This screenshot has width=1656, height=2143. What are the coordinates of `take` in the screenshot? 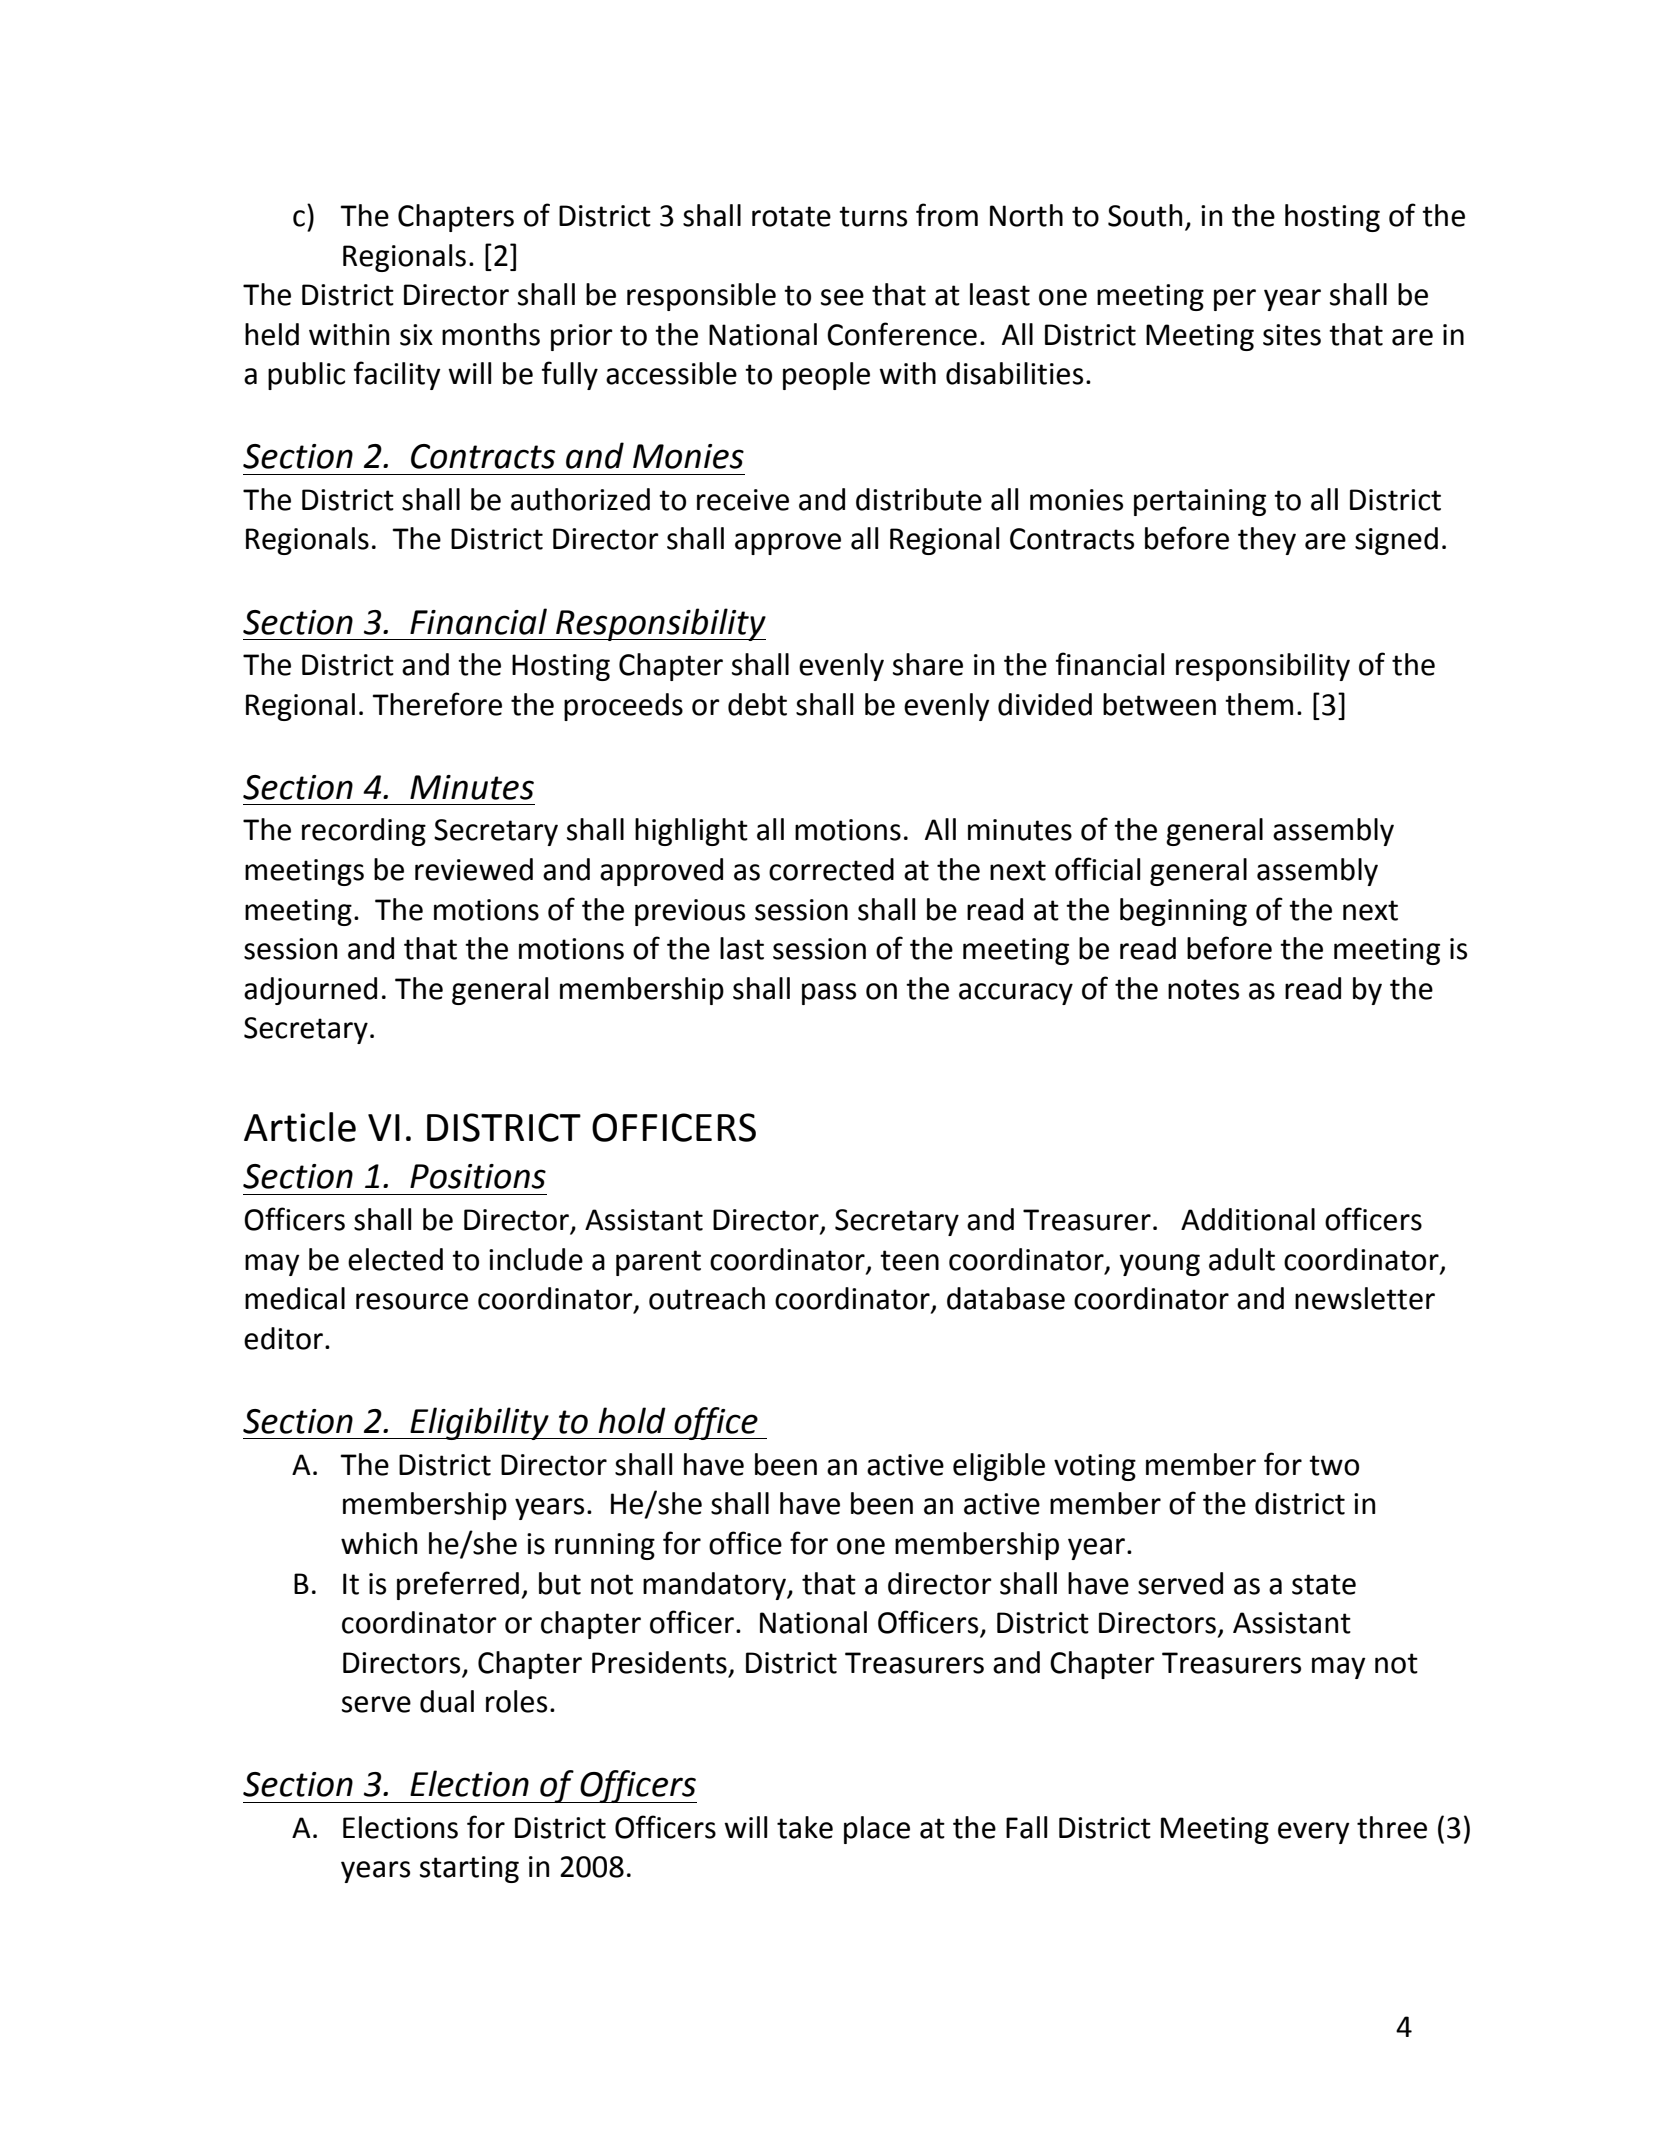 It's located at (805, 1827).
